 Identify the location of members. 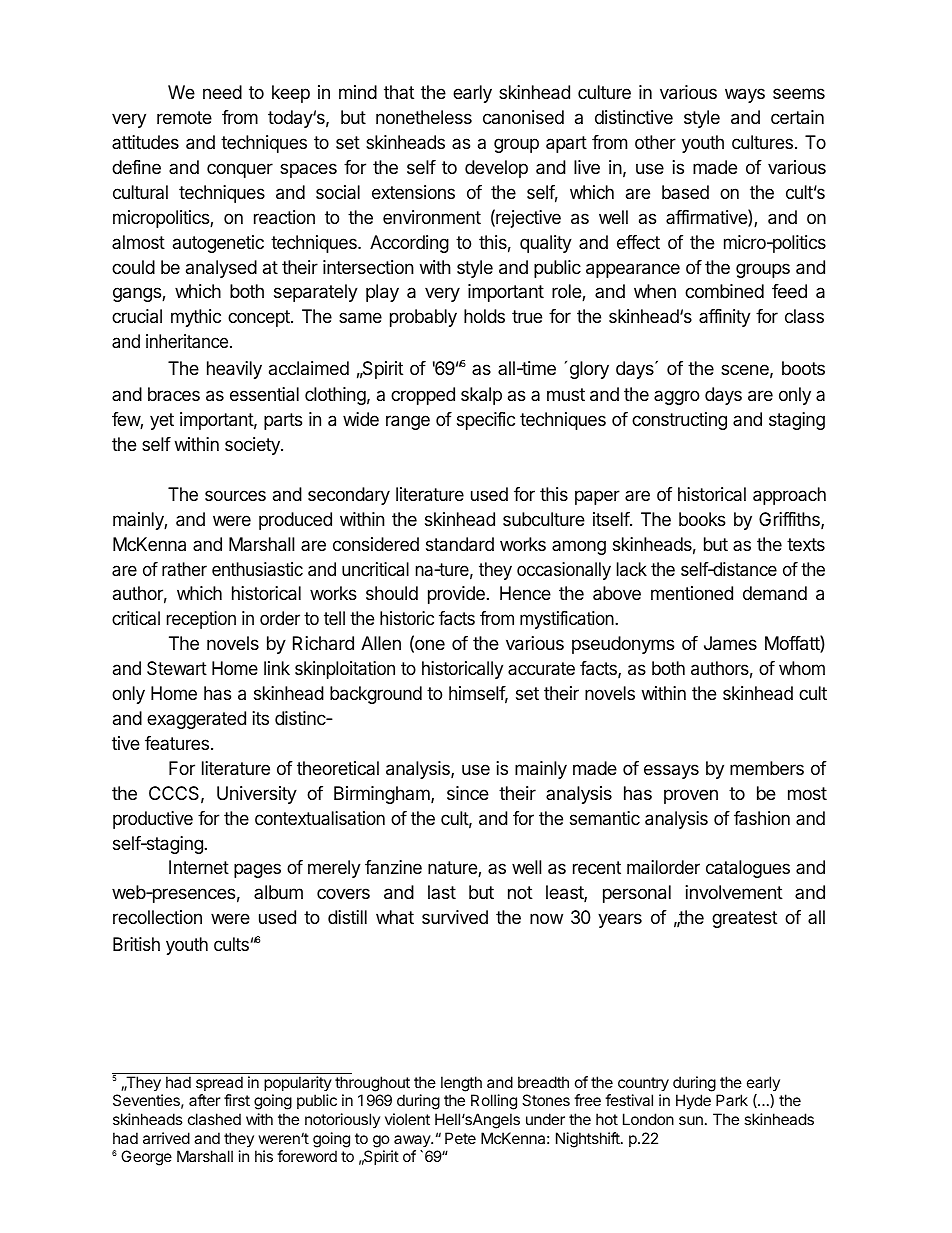
(767, 768).
